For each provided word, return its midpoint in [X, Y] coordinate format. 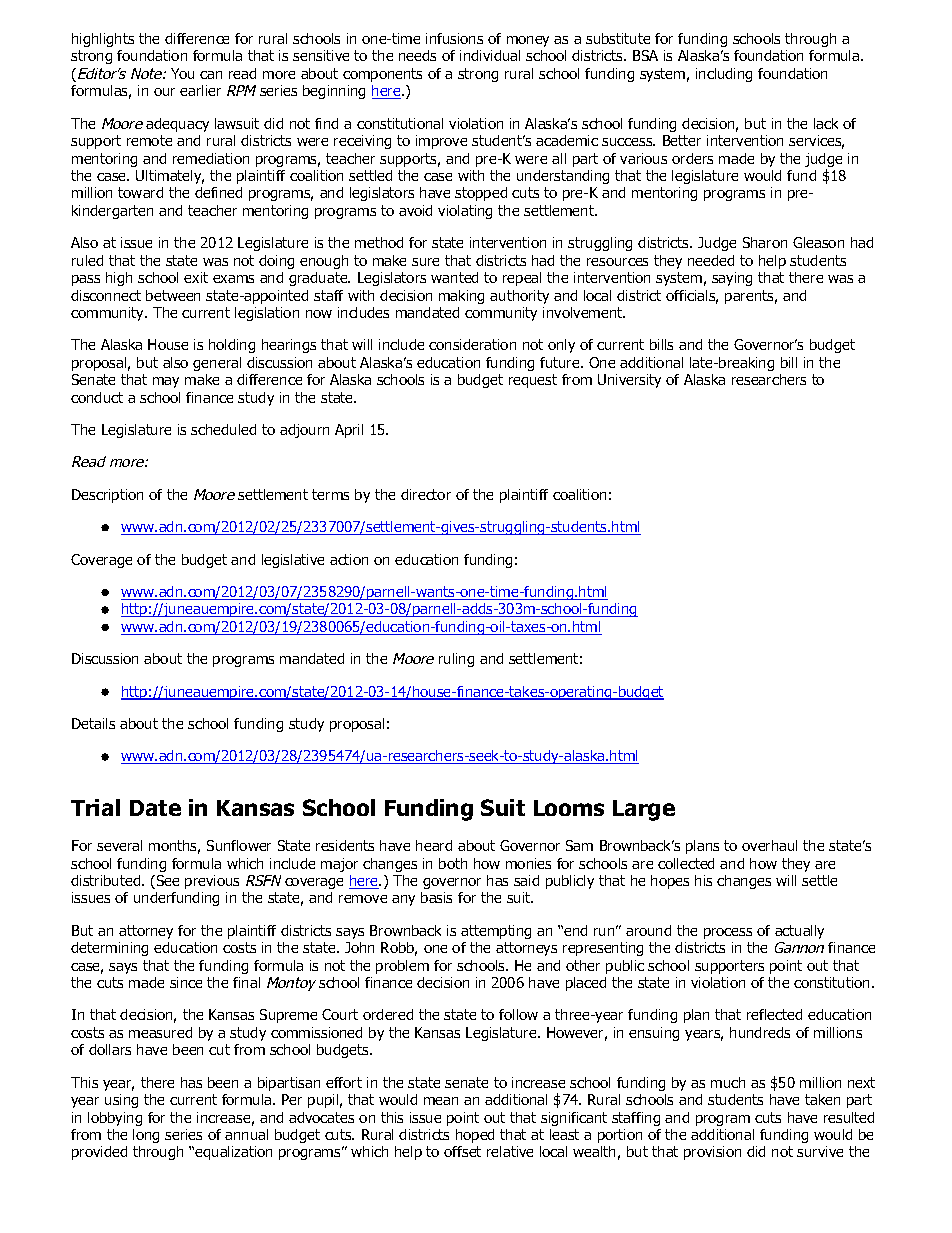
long [146, 1136]
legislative [293, 561]
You [182, 73]
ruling [456, 660]
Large [644, 810]
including [724, 75]
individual [490, 55]
